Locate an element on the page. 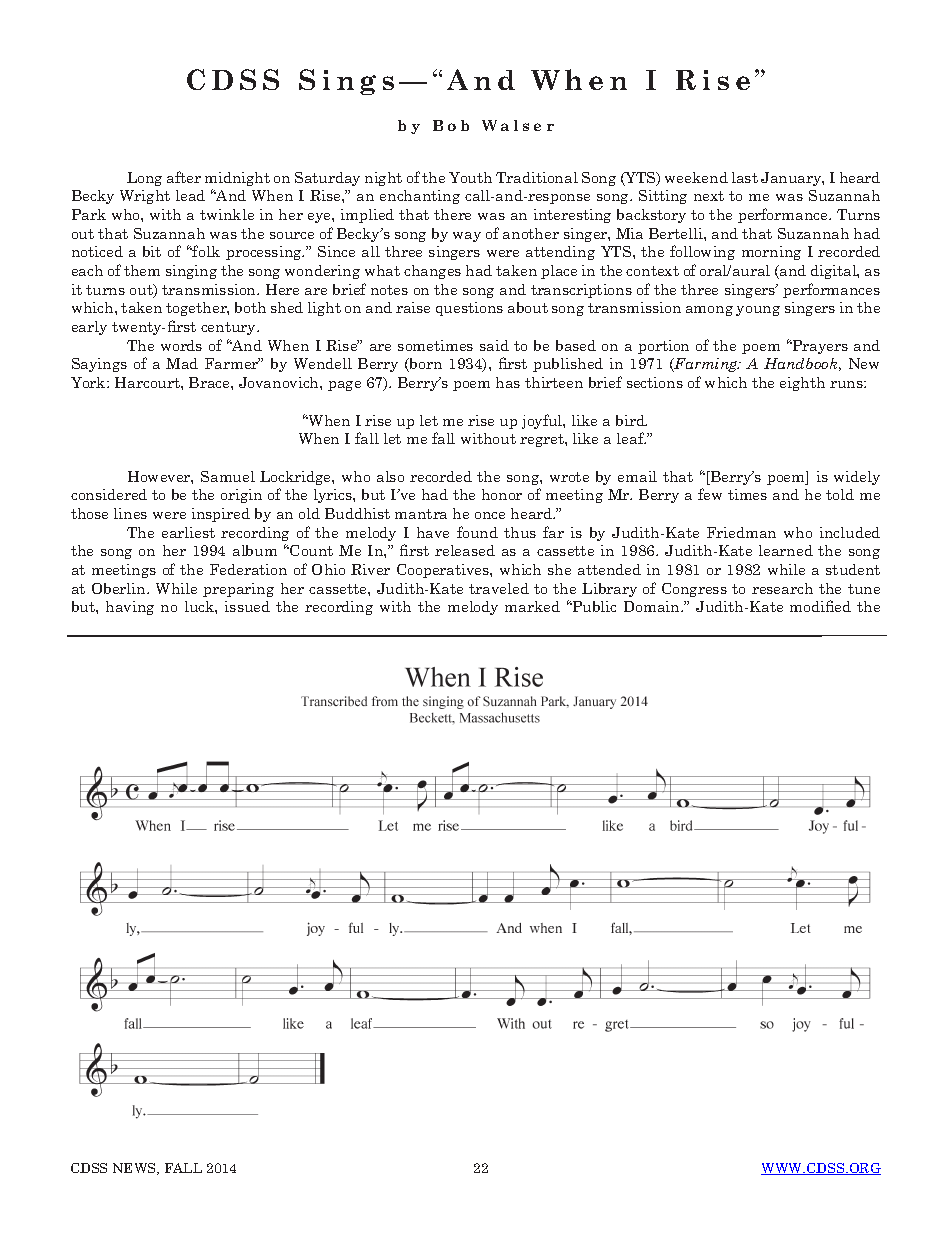 The width and height of the document is (952, 1233). last is located at coordinates (745, 177).
